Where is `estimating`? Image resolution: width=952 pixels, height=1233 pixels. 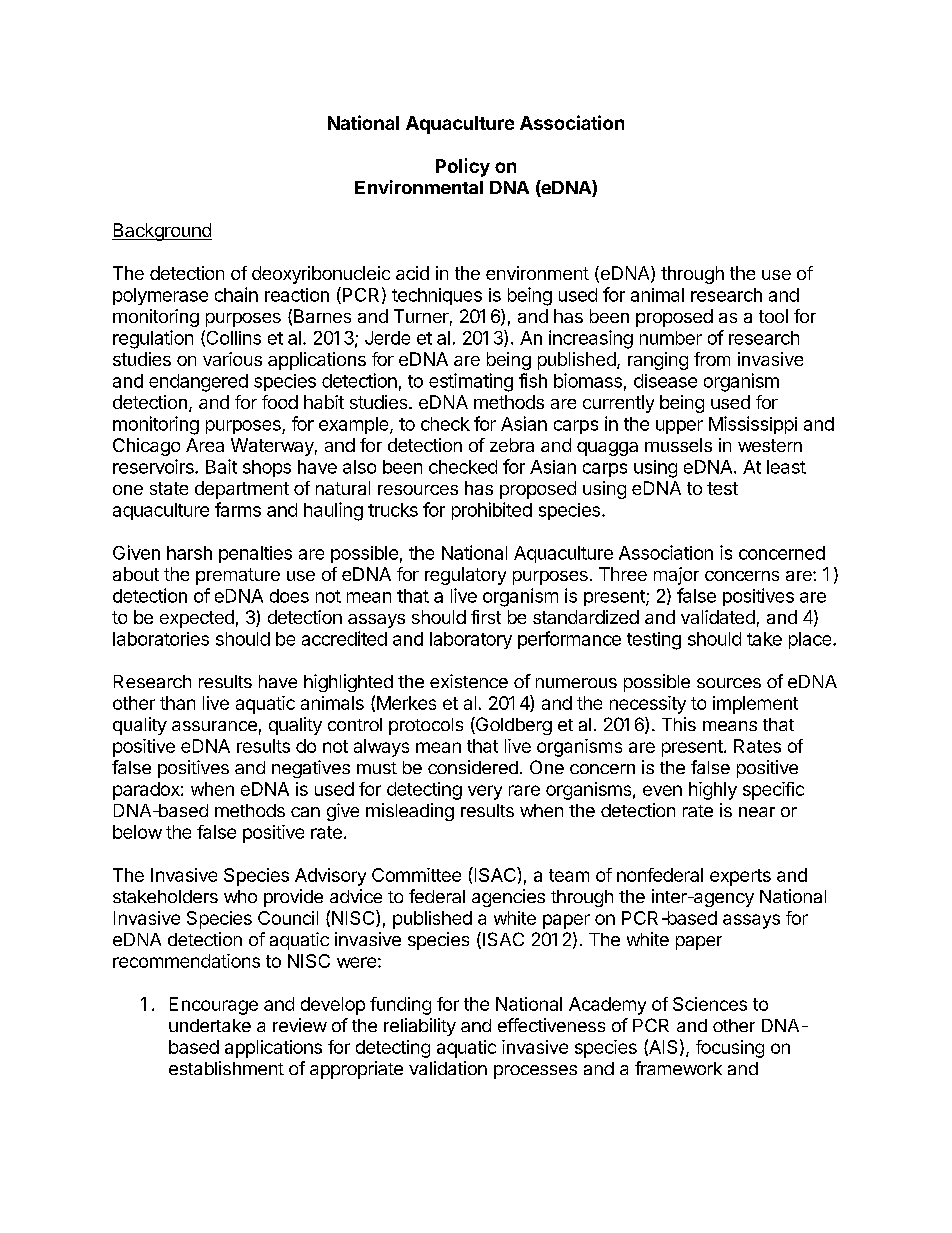 estimating is located at coordinates (471, 382).
